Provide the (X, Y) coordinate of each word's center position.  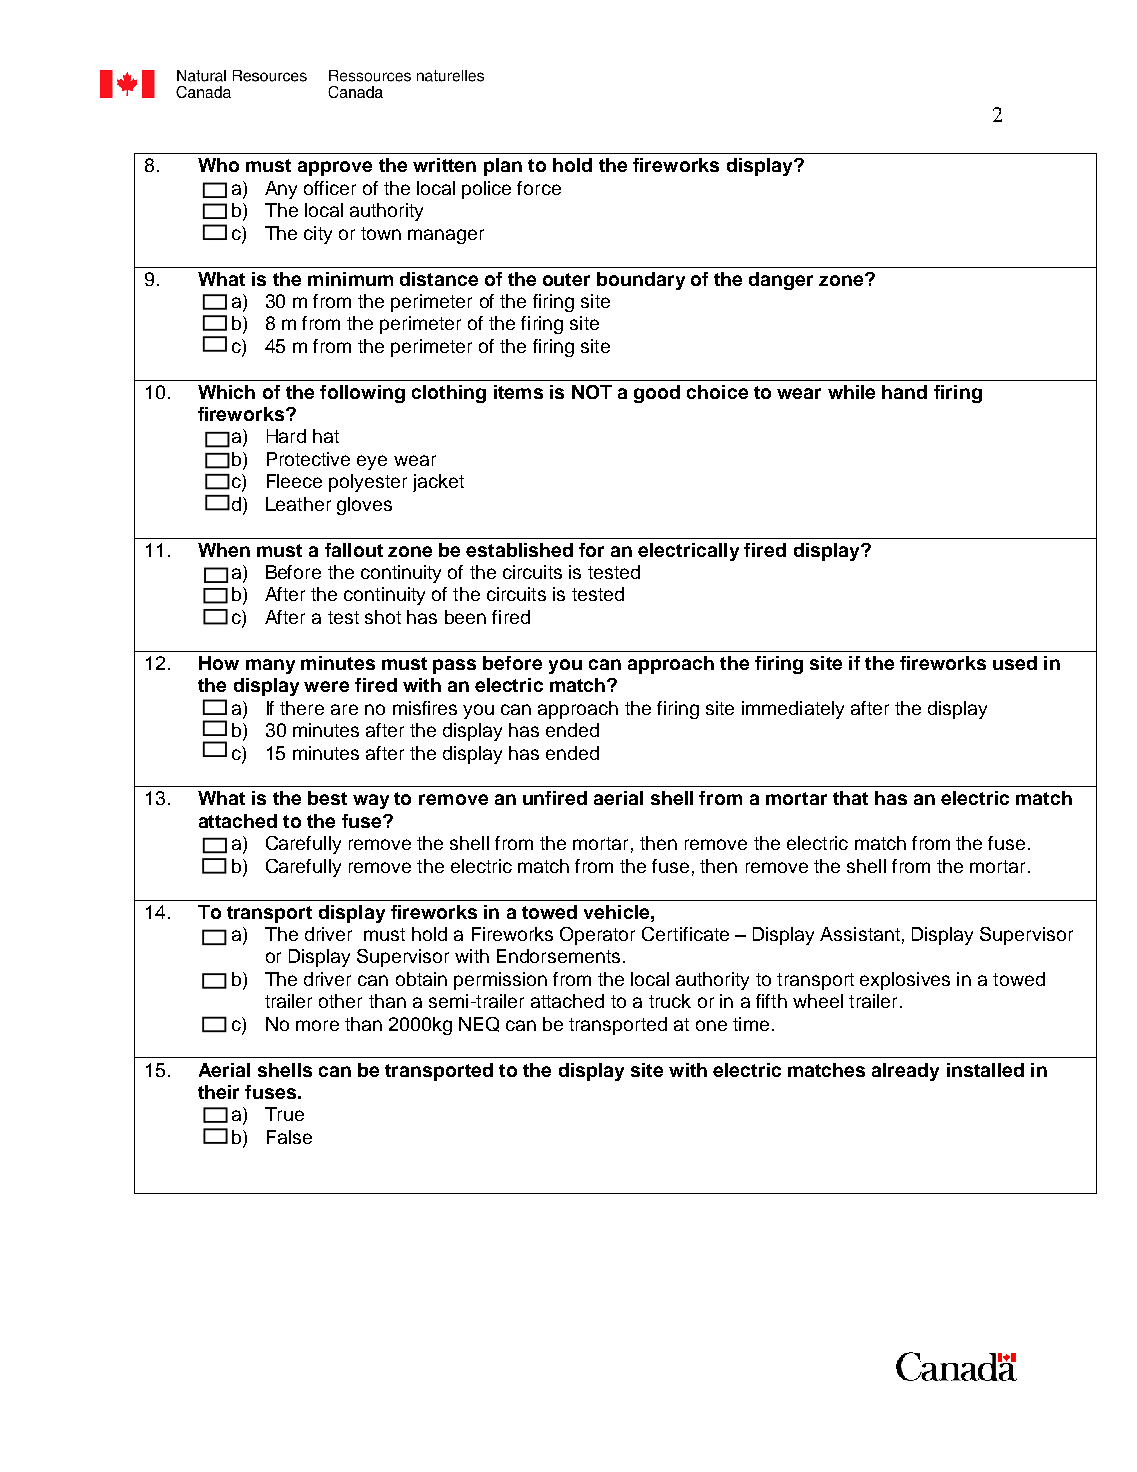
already (905, 1072)
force (539, 188)
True (284, 1114)
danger (781, 281)
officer (330, 188)
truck (670, 1001)
